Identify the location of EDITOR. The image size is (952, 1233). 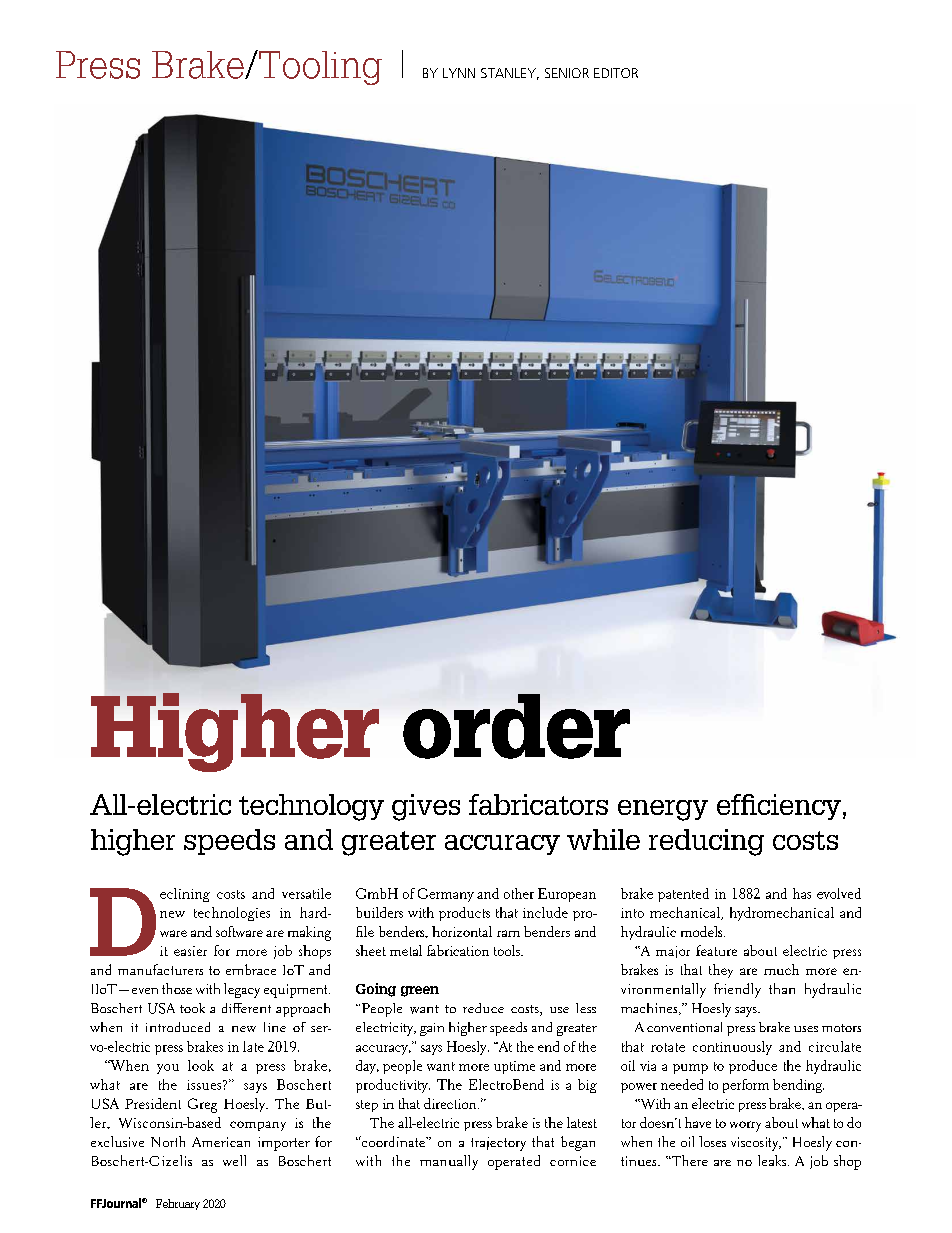
(616, 73).
